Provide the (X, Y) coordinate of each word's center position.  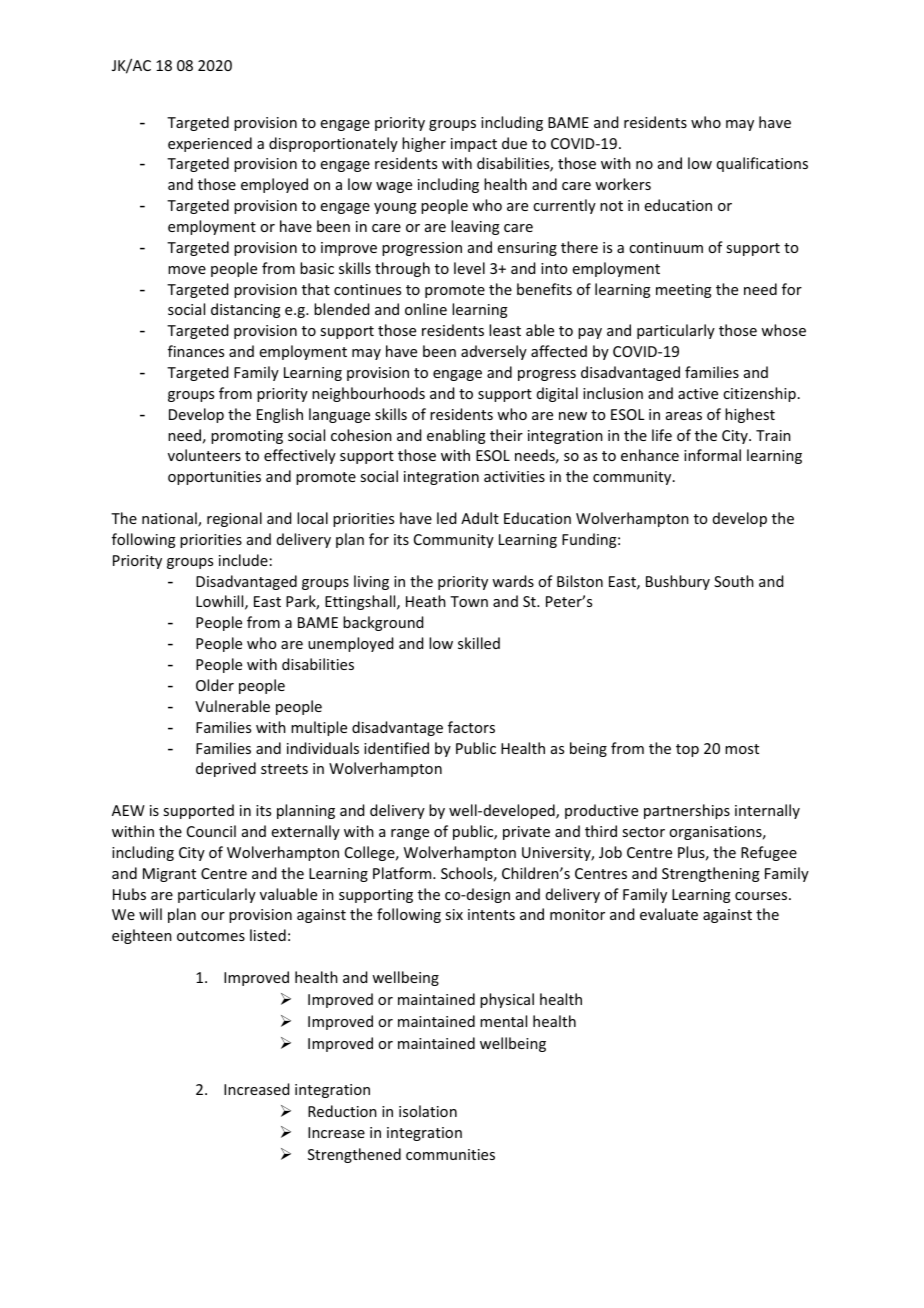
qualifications (762, 164)
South (734, 581)
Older (215, 685)
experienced (210, 144)
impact (474, 145)
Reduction (342, 1111)
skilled (479, 643)
